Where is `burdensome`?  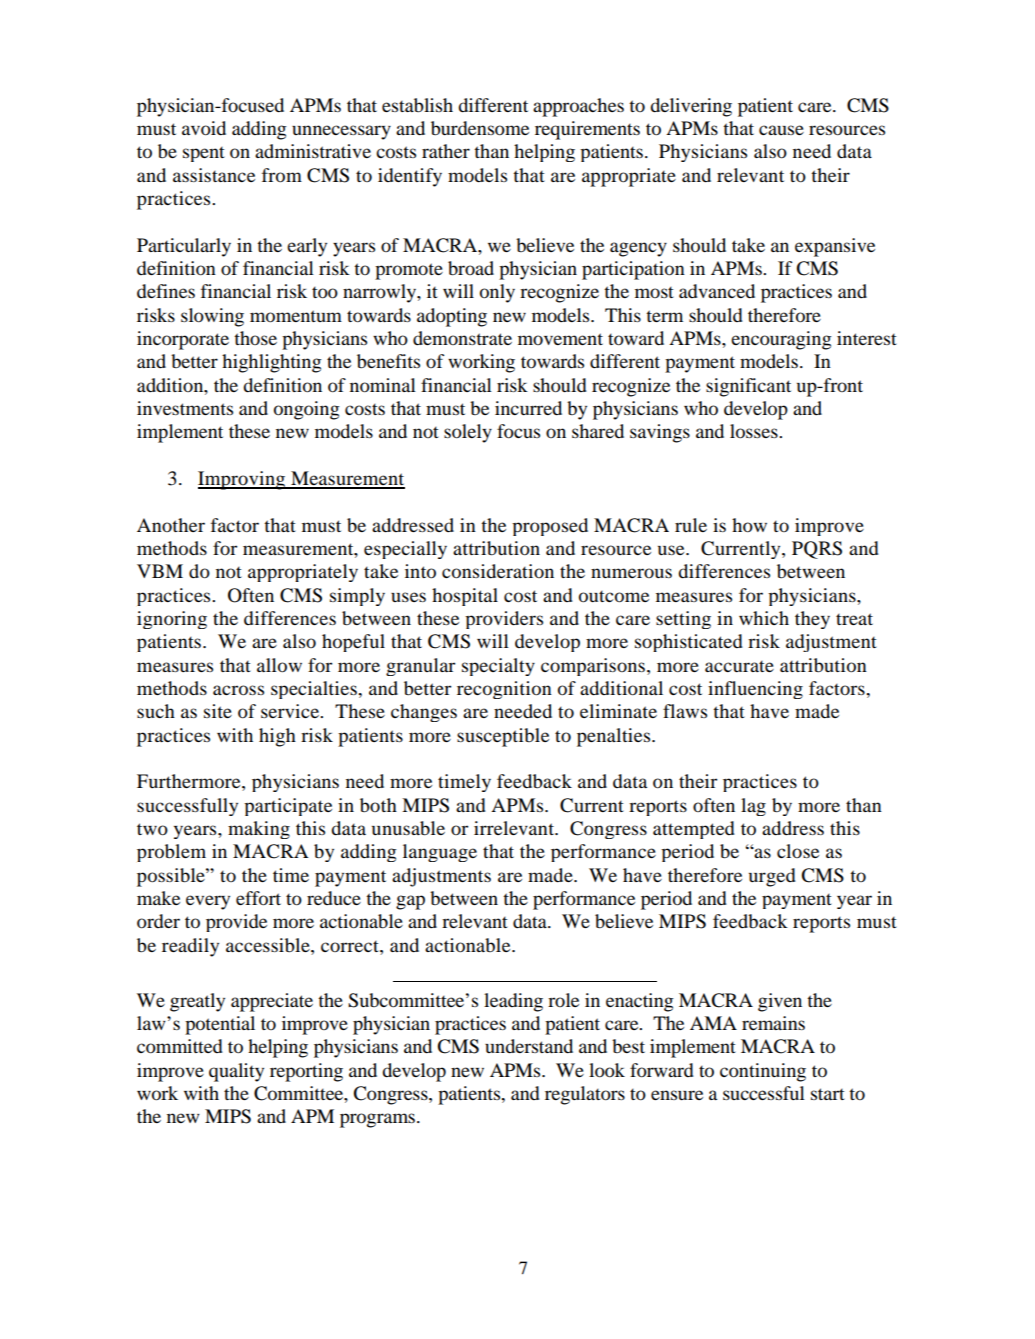 burdensome is located at coordinates (480, 128).
